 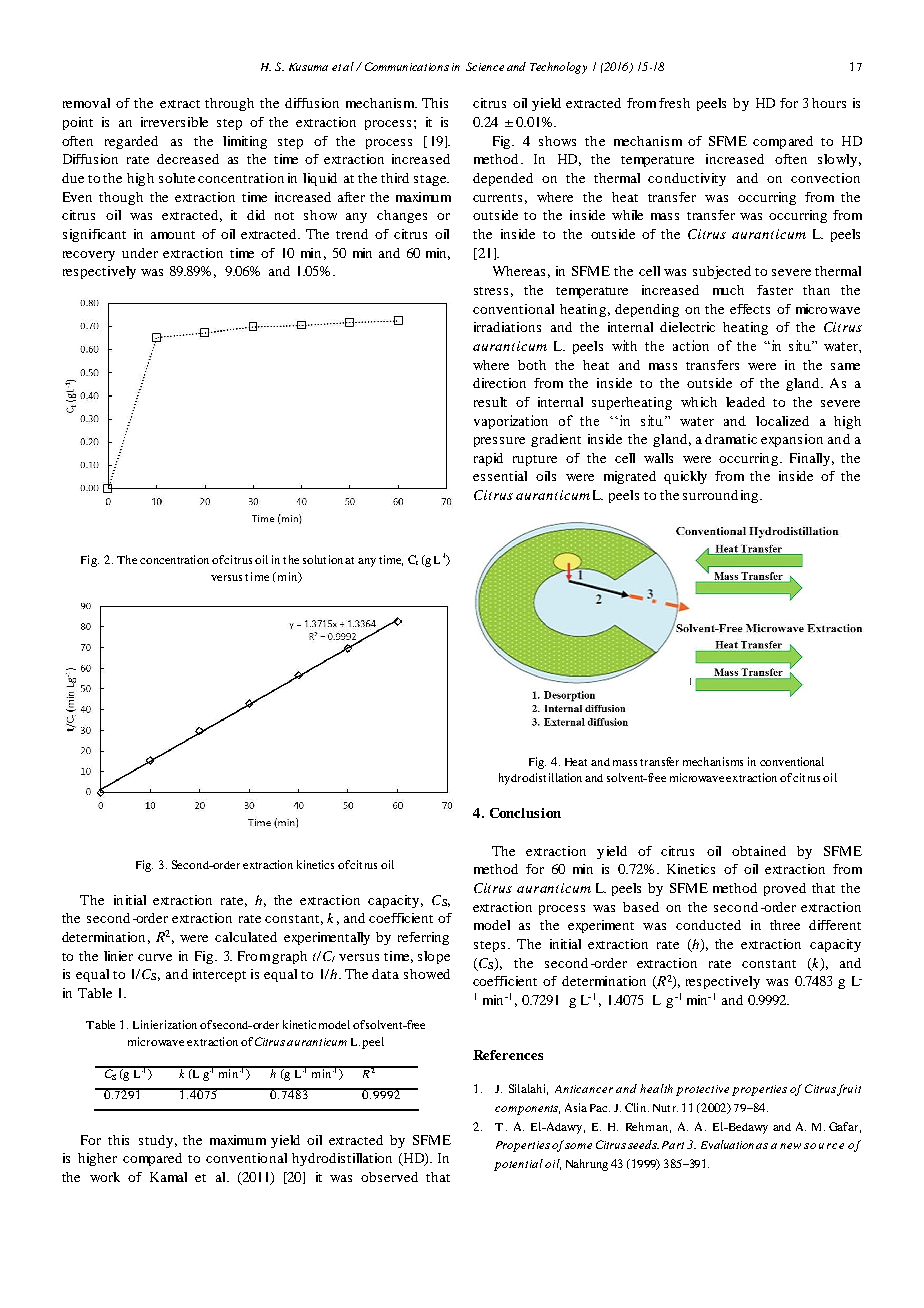 What do you see at coordinates (829, 103) in the image?
I see `hours` at bounding box center [829, 103].
